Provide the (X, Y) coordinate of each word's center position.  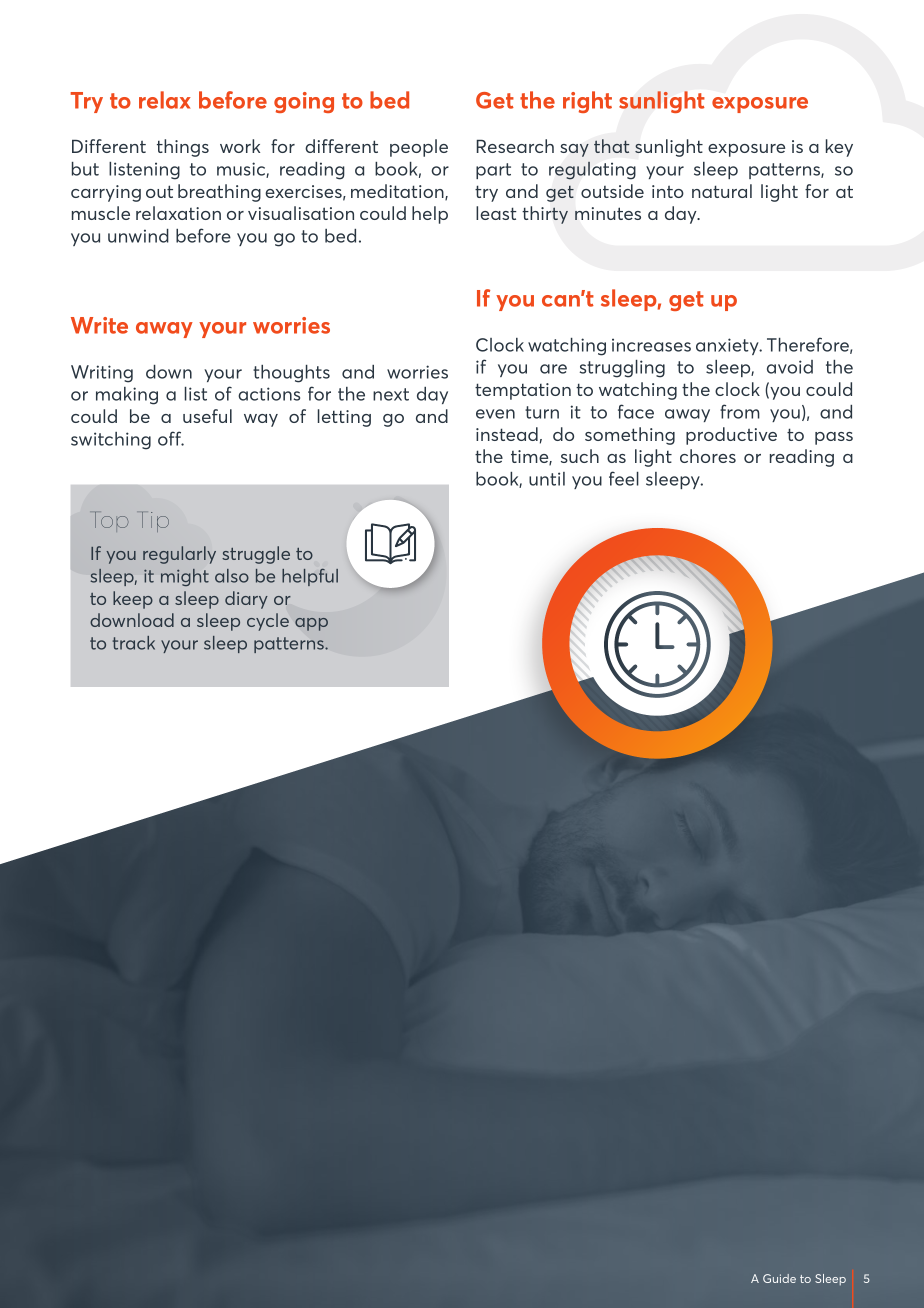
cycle (268, 622)
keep (133, 600)
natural (722, 191)
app (311, 624)
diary (246, 600)
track (134, 643)
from (740, 411)
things (183, 148)
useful (207, 416)
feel (624, 478)
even (495, 414)
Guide (779, 1278)
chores (708, 456)
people (419, 148)
